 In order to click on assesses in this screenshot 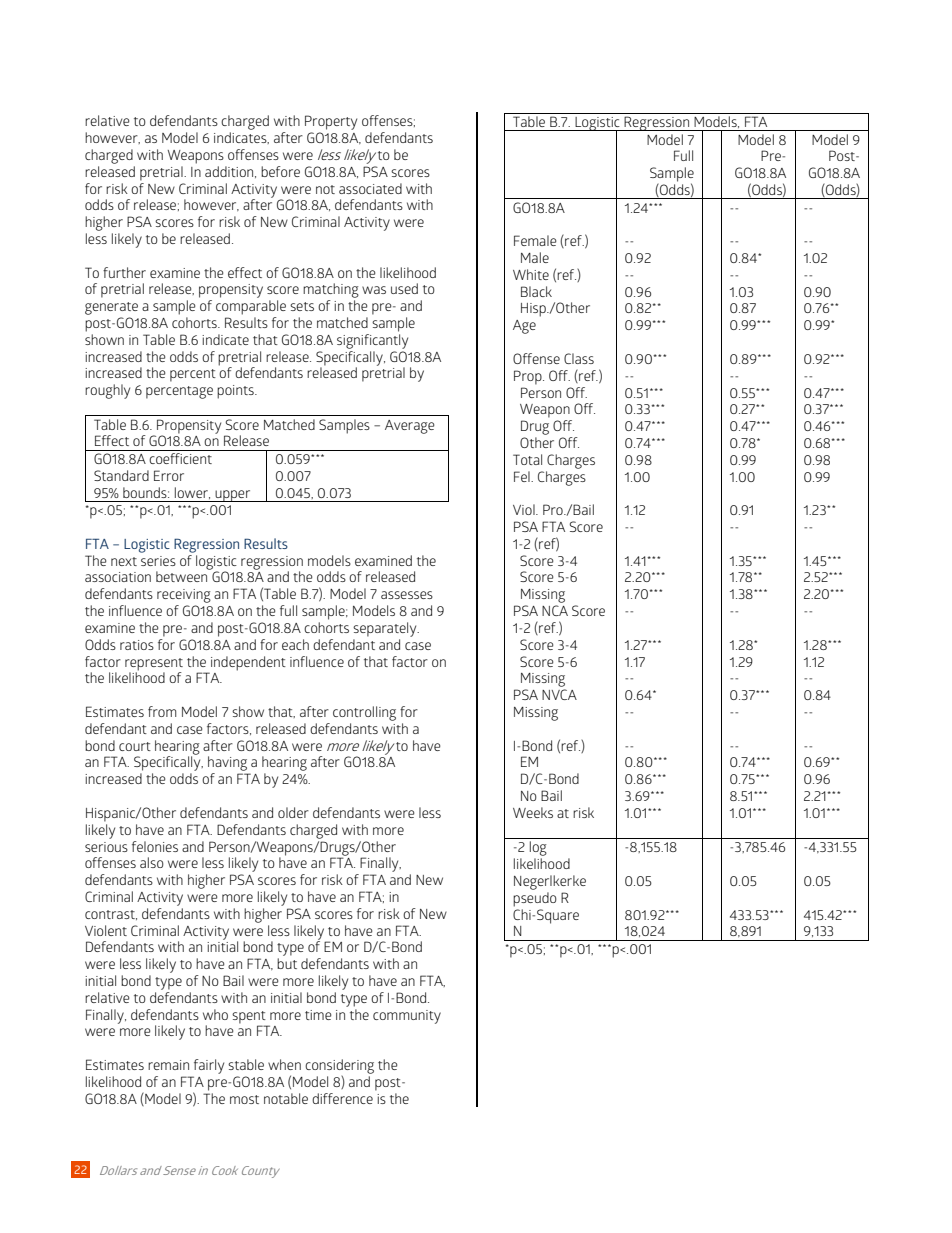, I will do `click(407, 595)`.
